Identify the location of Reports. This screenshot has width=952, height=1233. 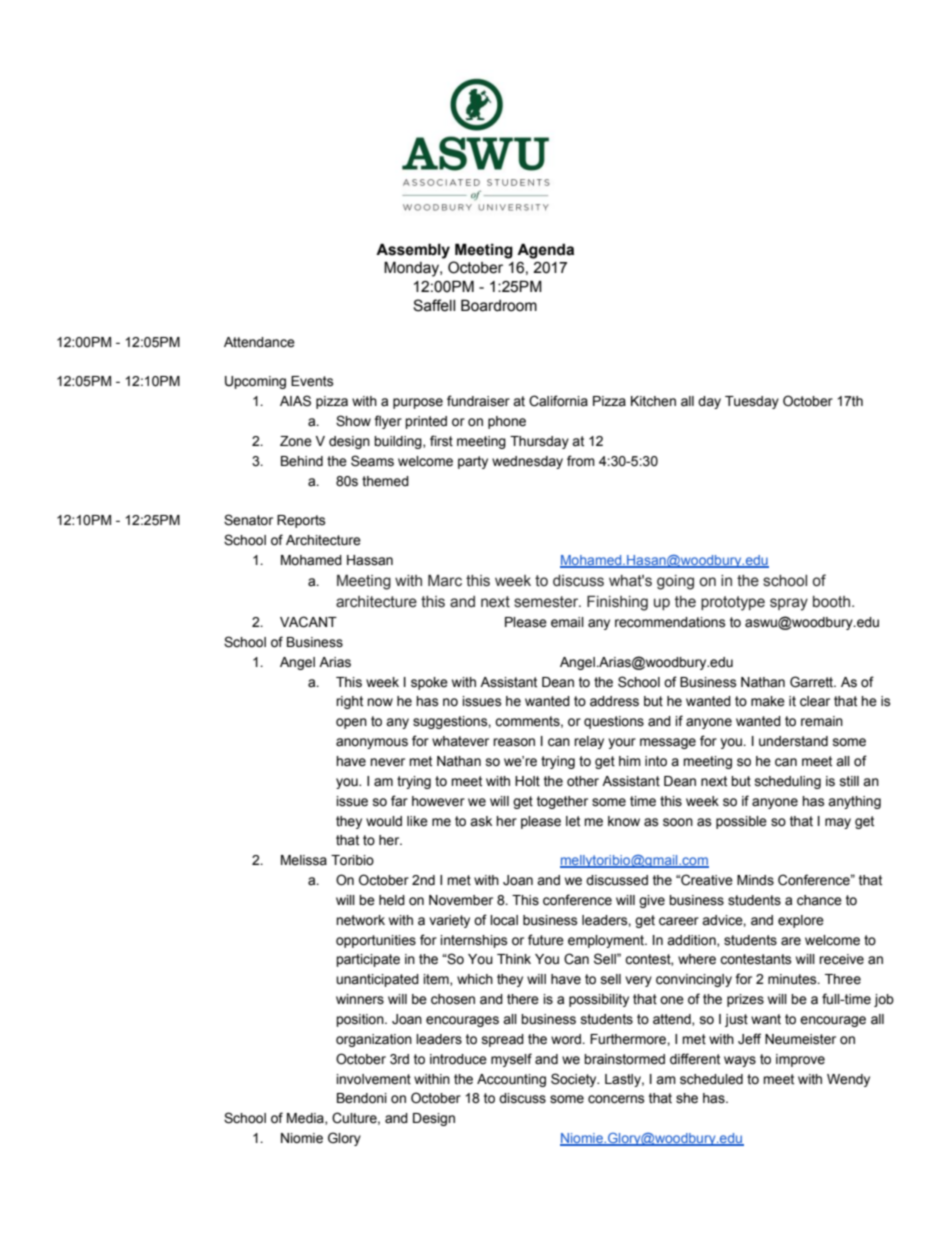
(301, 521).
